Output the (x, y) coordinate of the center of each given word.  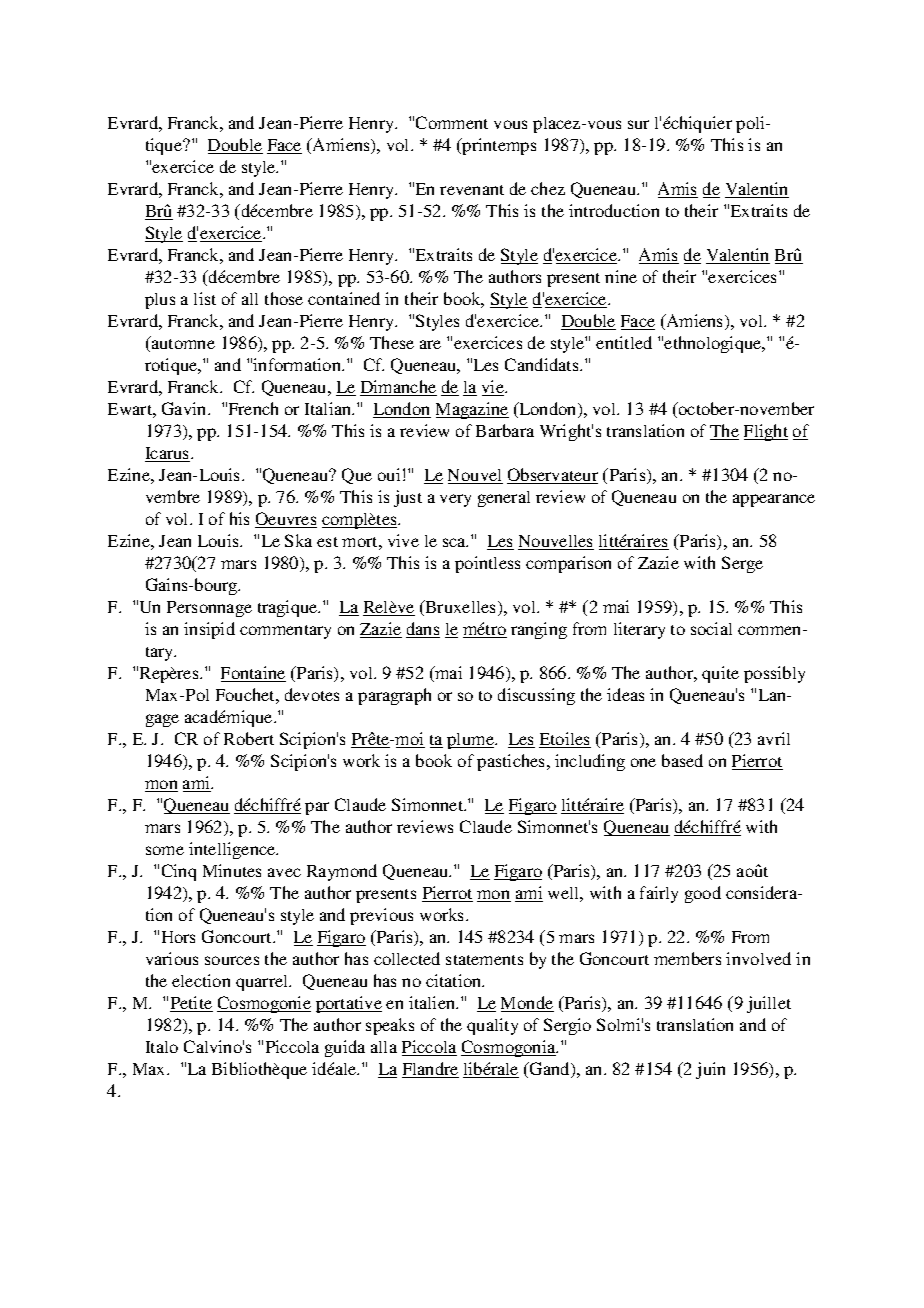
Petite (191, 1004)
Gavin (185, 408)
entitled (624, 342)
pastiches (512, 762)
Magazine (472, 410)
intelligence (233, 850)
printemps (498, 146)
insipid (209, 630)
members (687, 958)
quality (492, 1026)
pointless (487, 564)
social (711, 628)
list (205, 298)
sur (638, 124)
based (682, 760)
